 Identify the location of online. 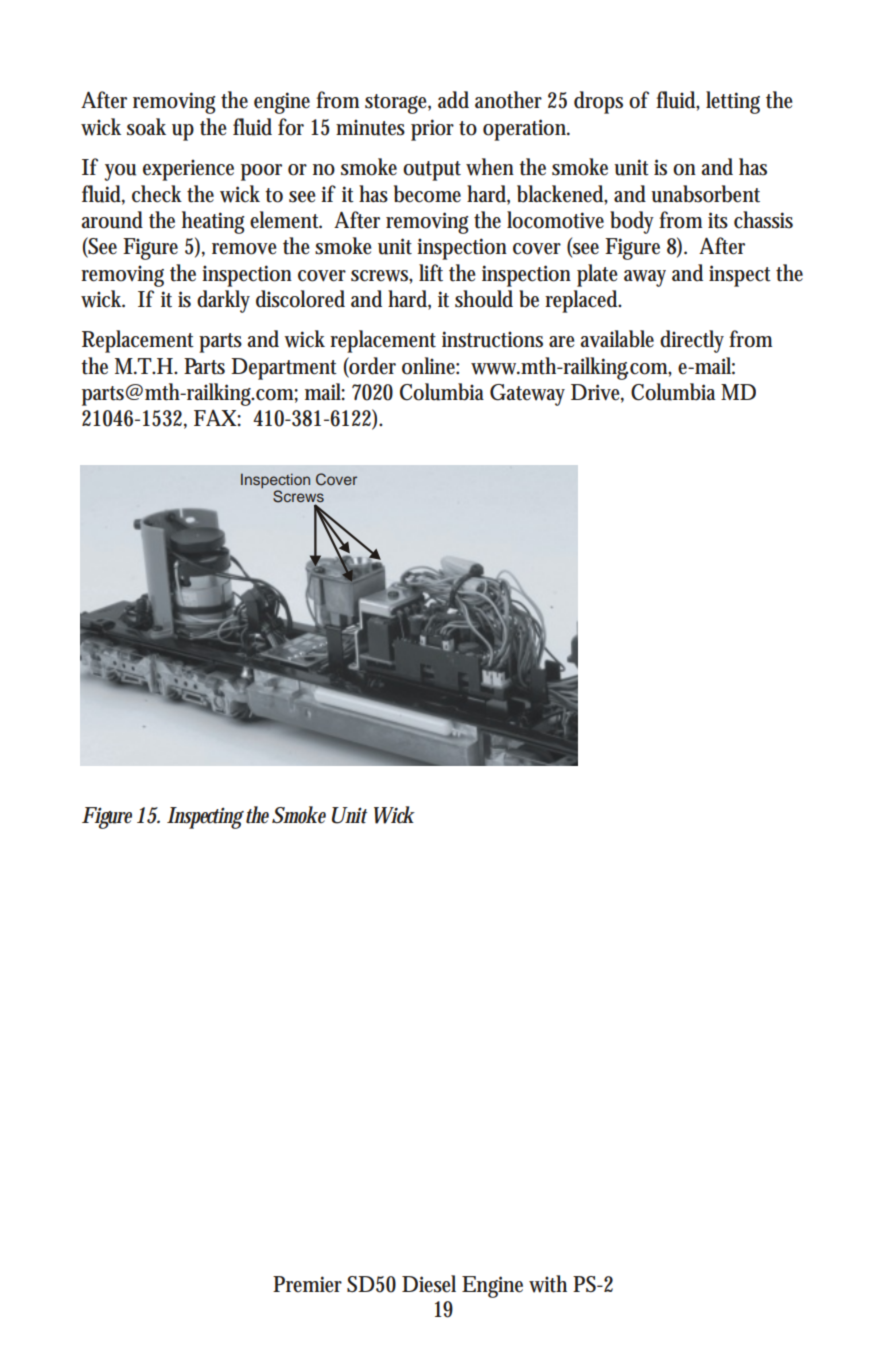
(430, 366).
